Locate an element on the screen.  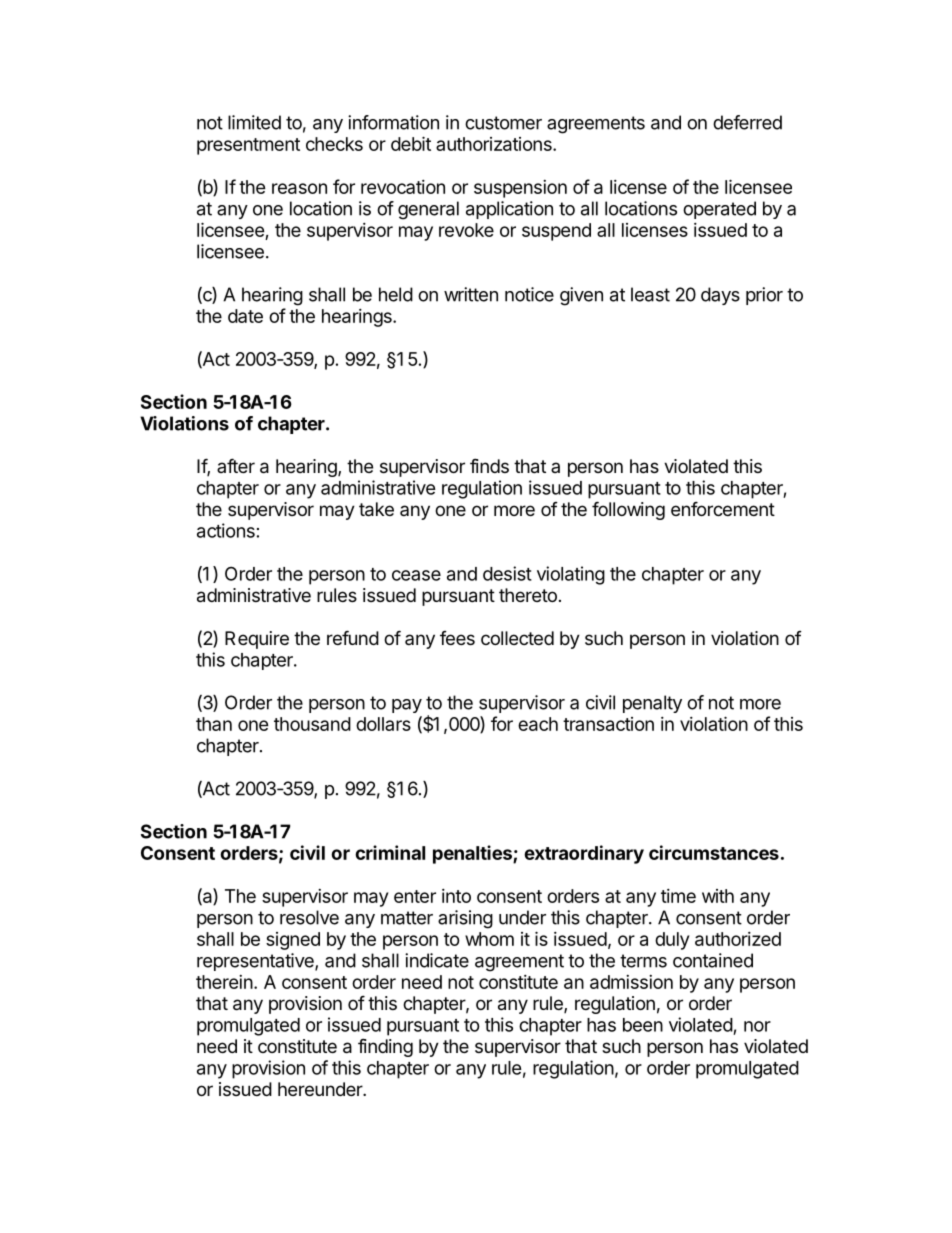
enforcement is located at coordinates (723, 508).
